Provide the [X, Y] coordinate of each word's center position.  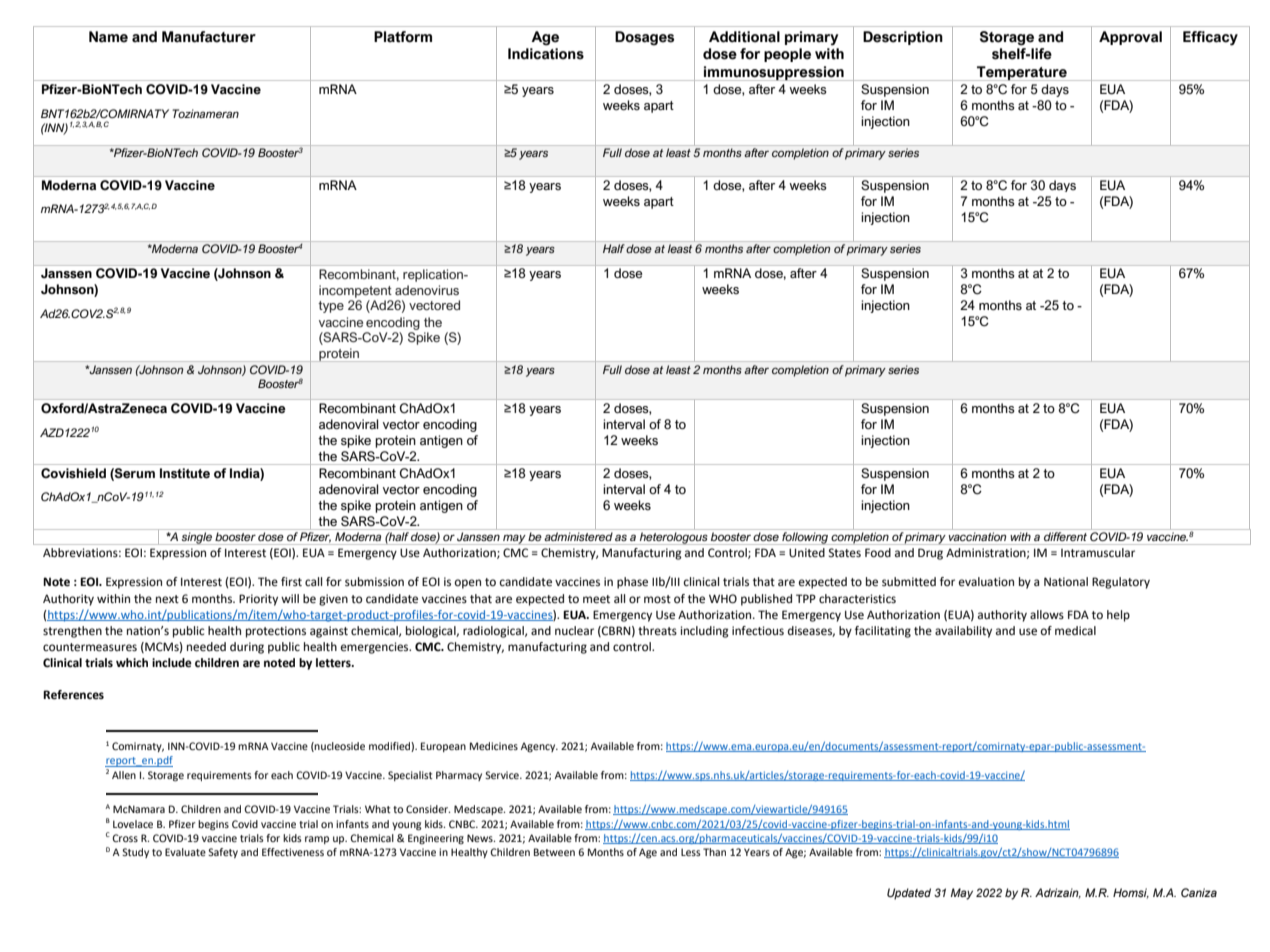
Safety [223, 853]
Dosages [644, 38]
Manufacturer [209, 37]
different [1065, 536]
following [805, 538]
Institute [185, 473]
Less [691, 852]
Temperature [1022, 73]
